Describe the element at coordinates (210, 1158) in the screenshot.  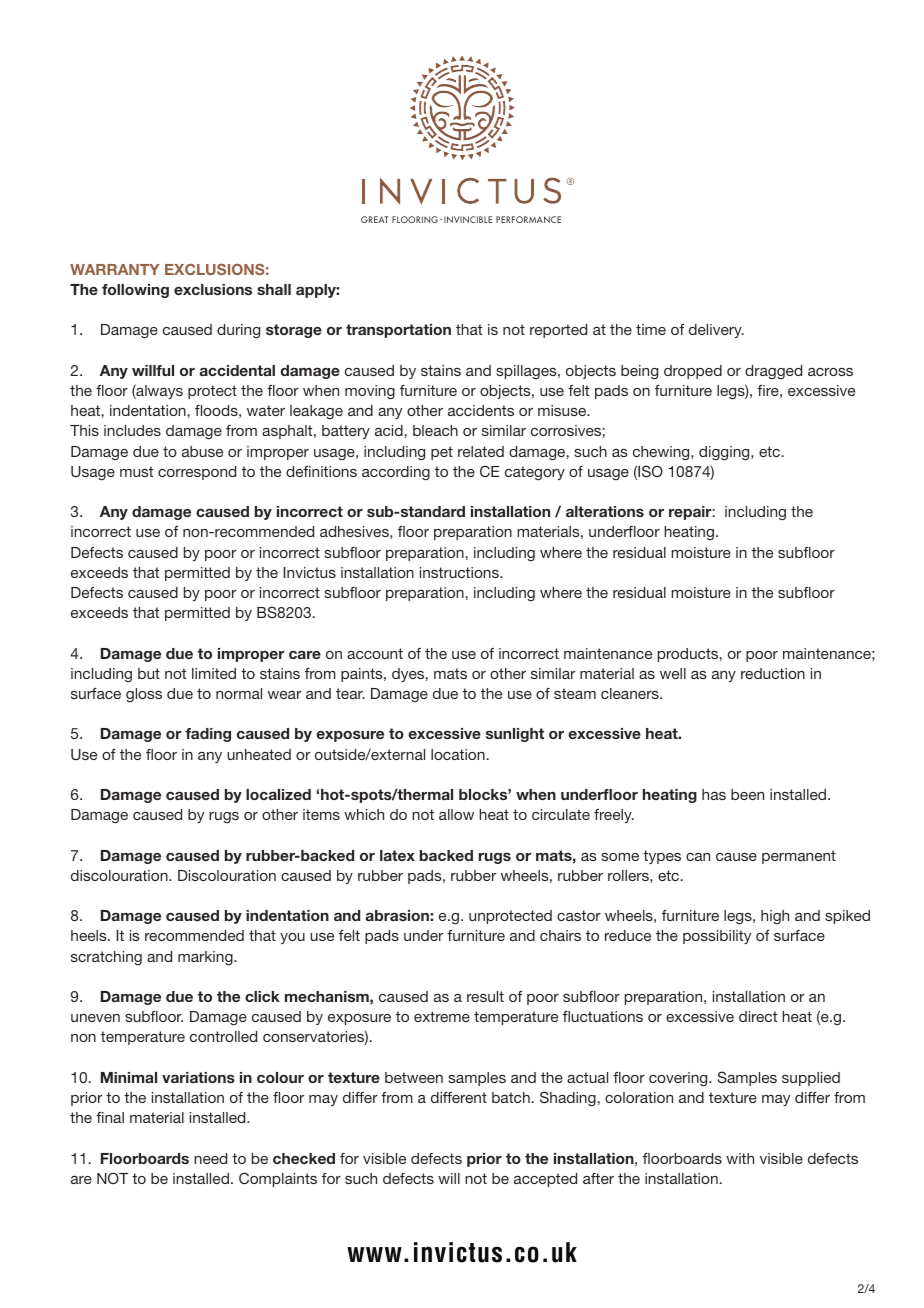
I see `need` at that location.
